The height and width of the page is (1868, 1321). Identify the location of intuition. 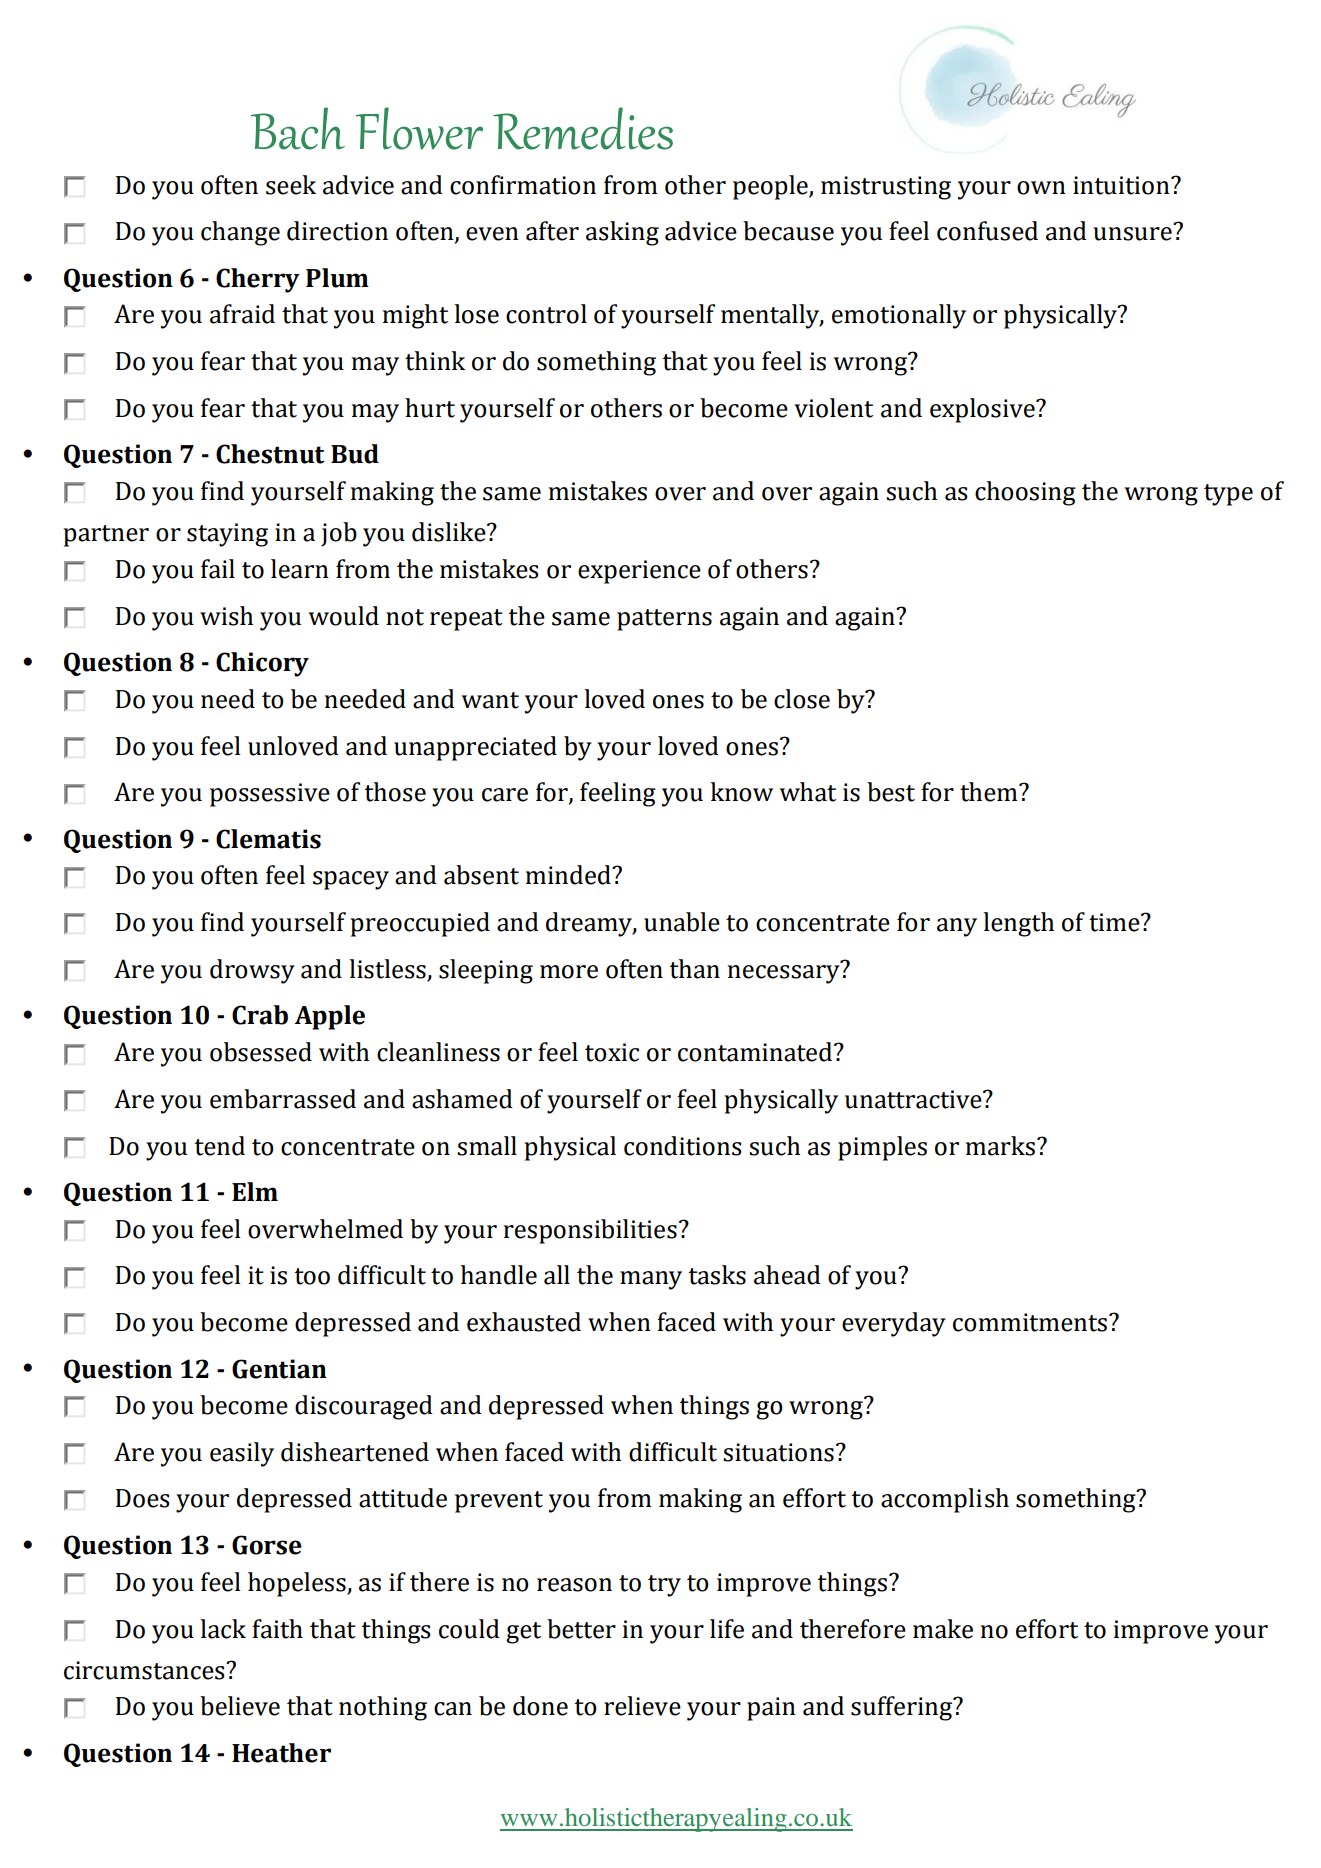
(1122, 185).
